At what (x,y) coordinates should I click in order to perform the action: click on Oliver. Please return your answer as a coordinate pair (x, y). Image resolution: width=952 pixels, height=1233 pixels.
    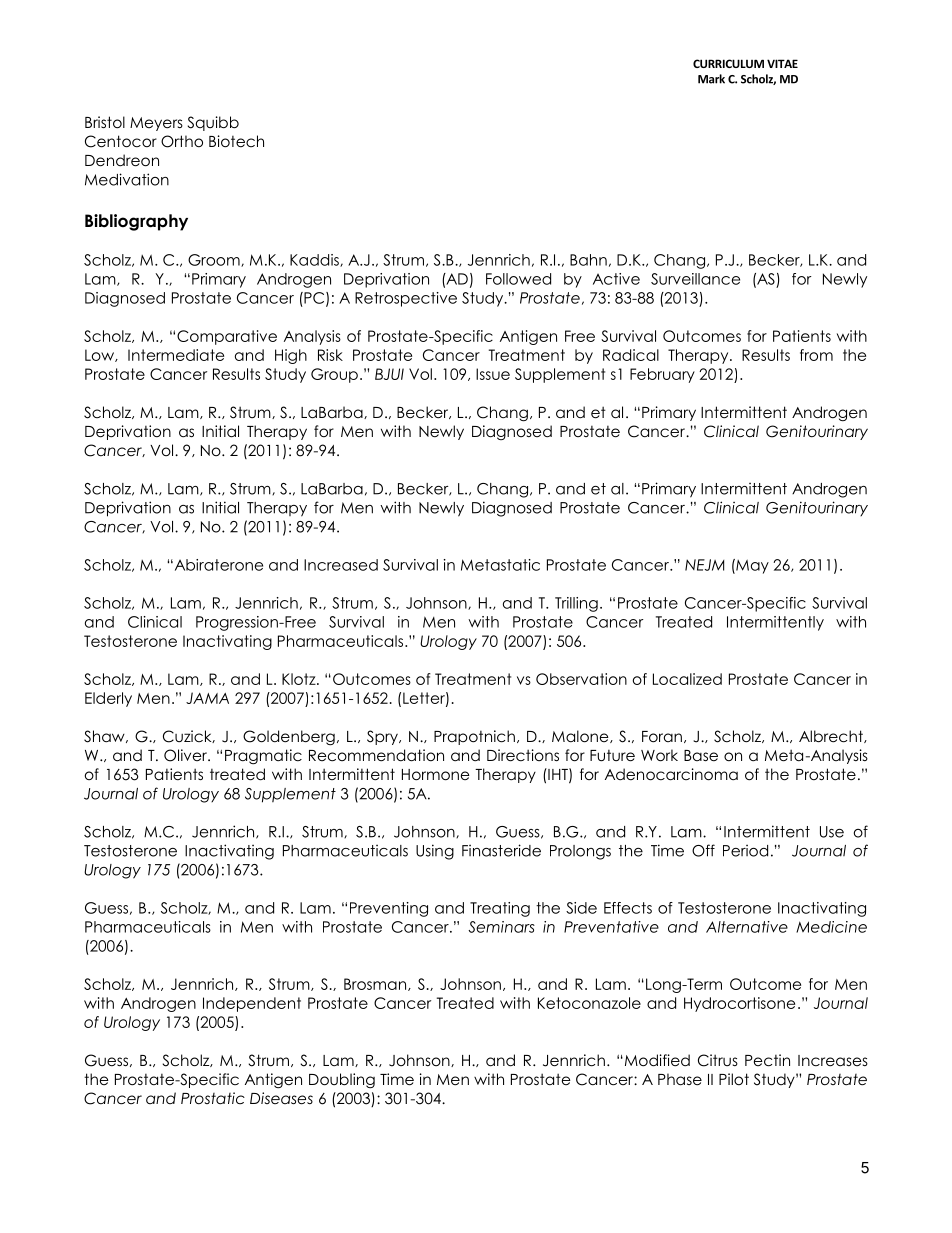
    Looking at the image, I should click on (186, 755).
